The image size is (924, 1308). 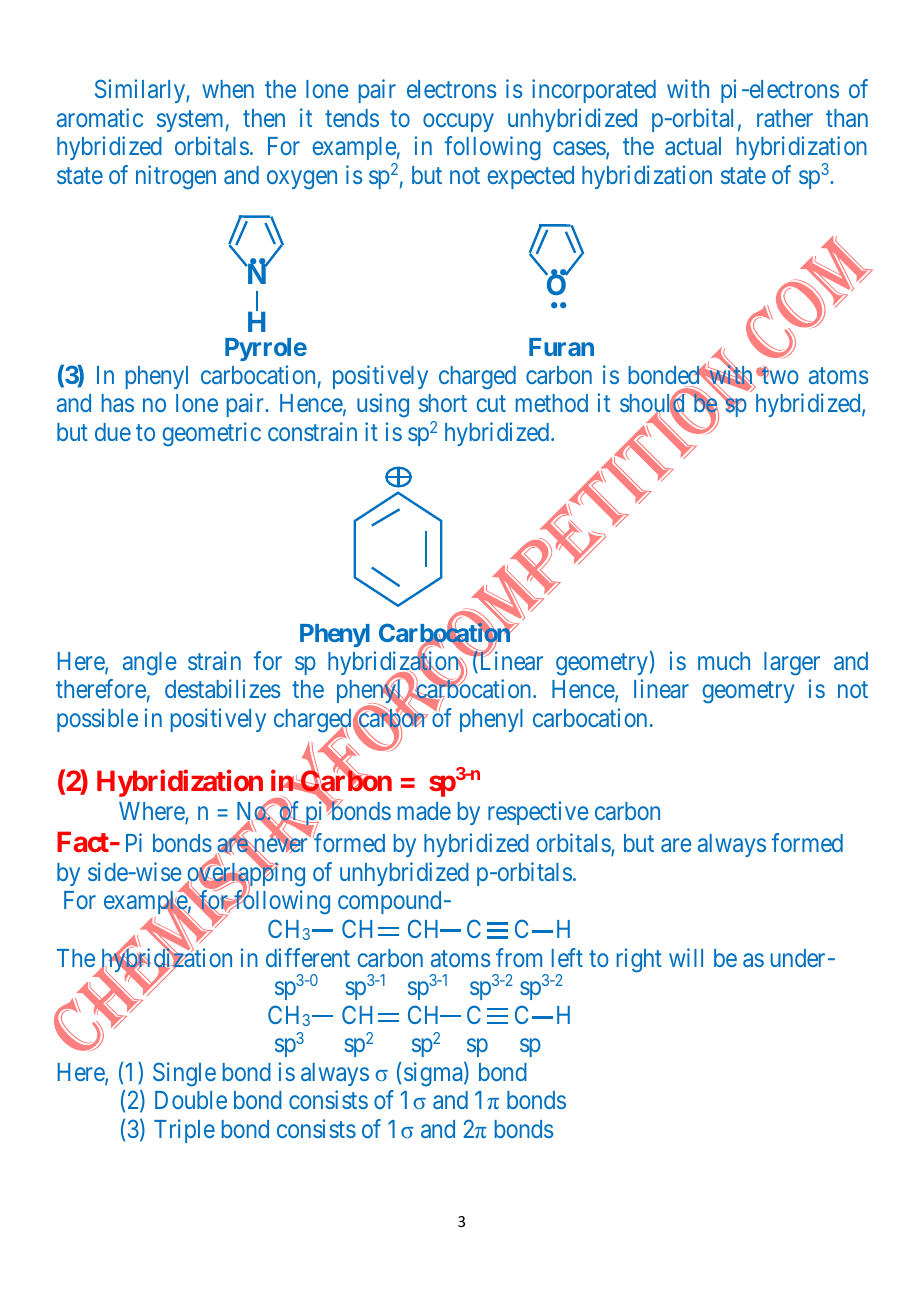 I want to click on from, so click(x=519, y=957).
